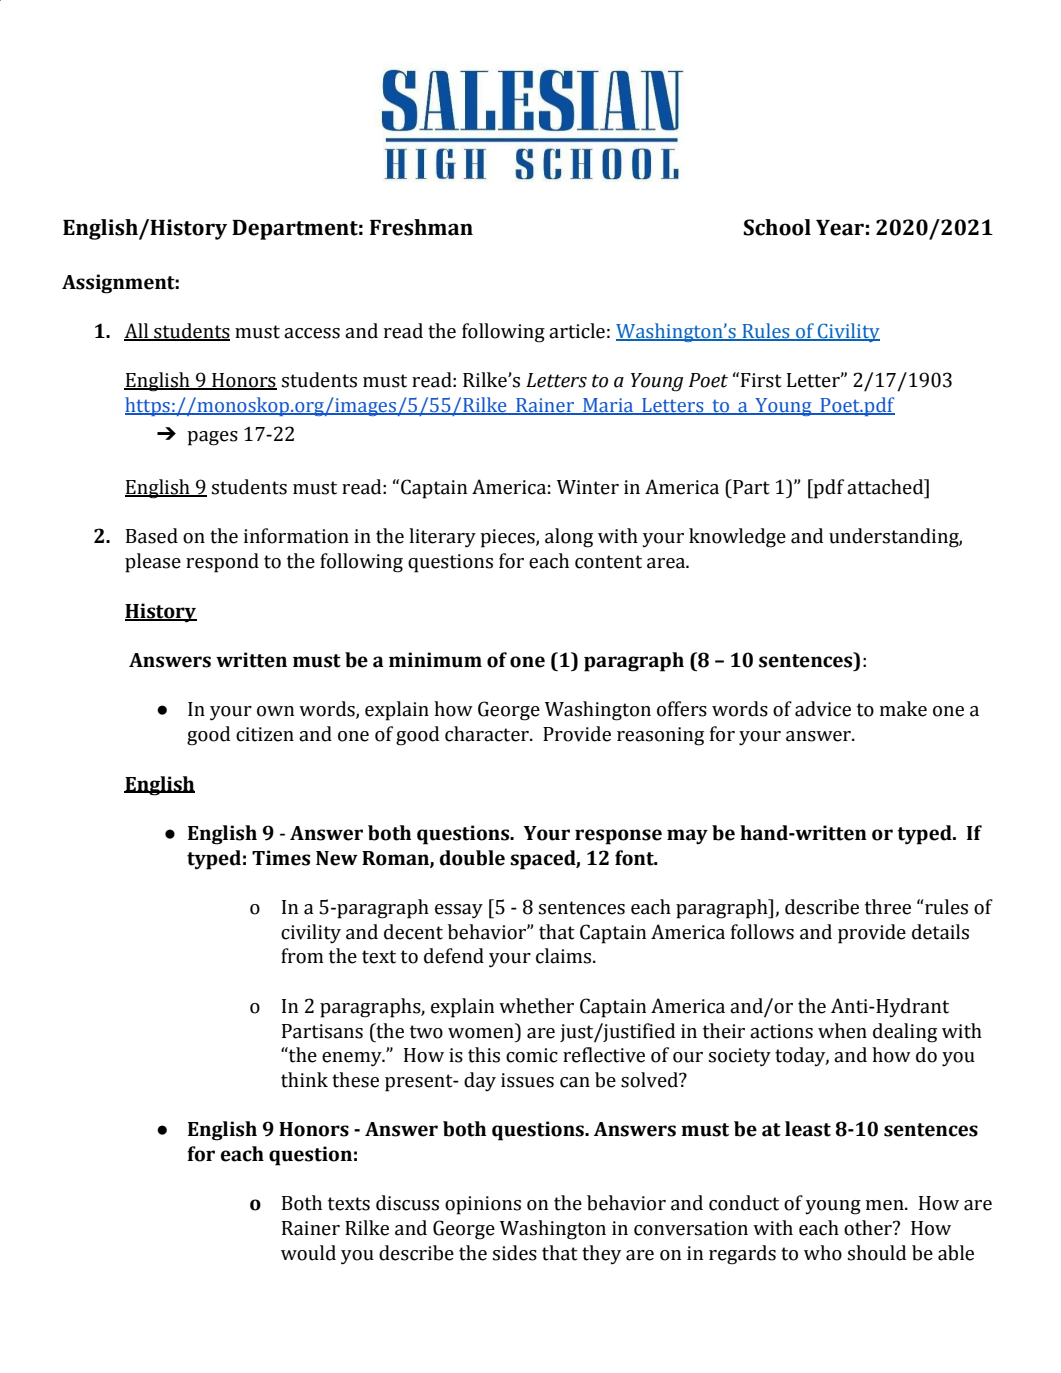 The height and width of the screenshot is (1373, 1061). I want to click on character, so click(488, 734).
